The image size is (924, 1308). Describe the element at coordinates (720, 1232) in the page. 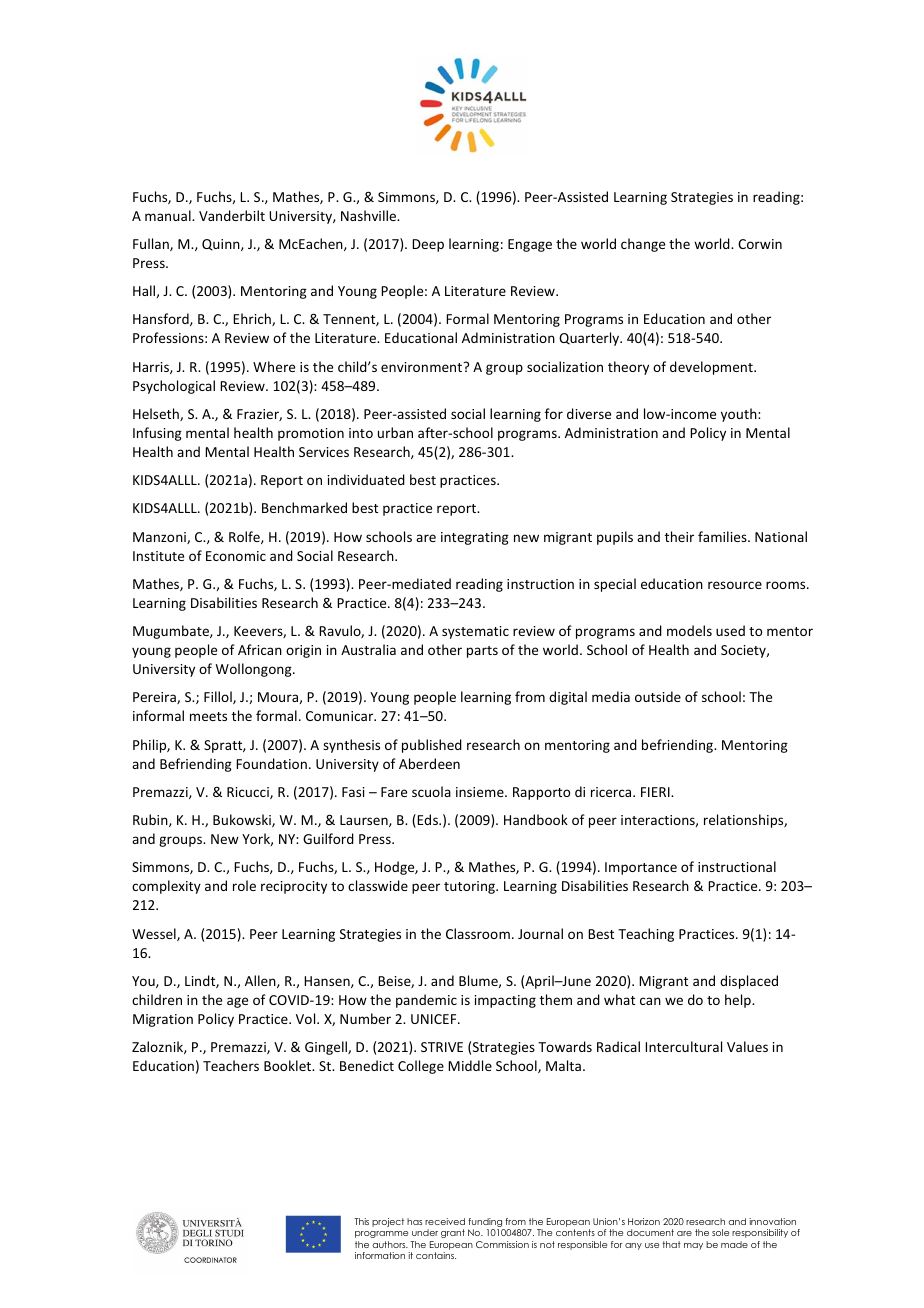

I see `sole` at that location.
